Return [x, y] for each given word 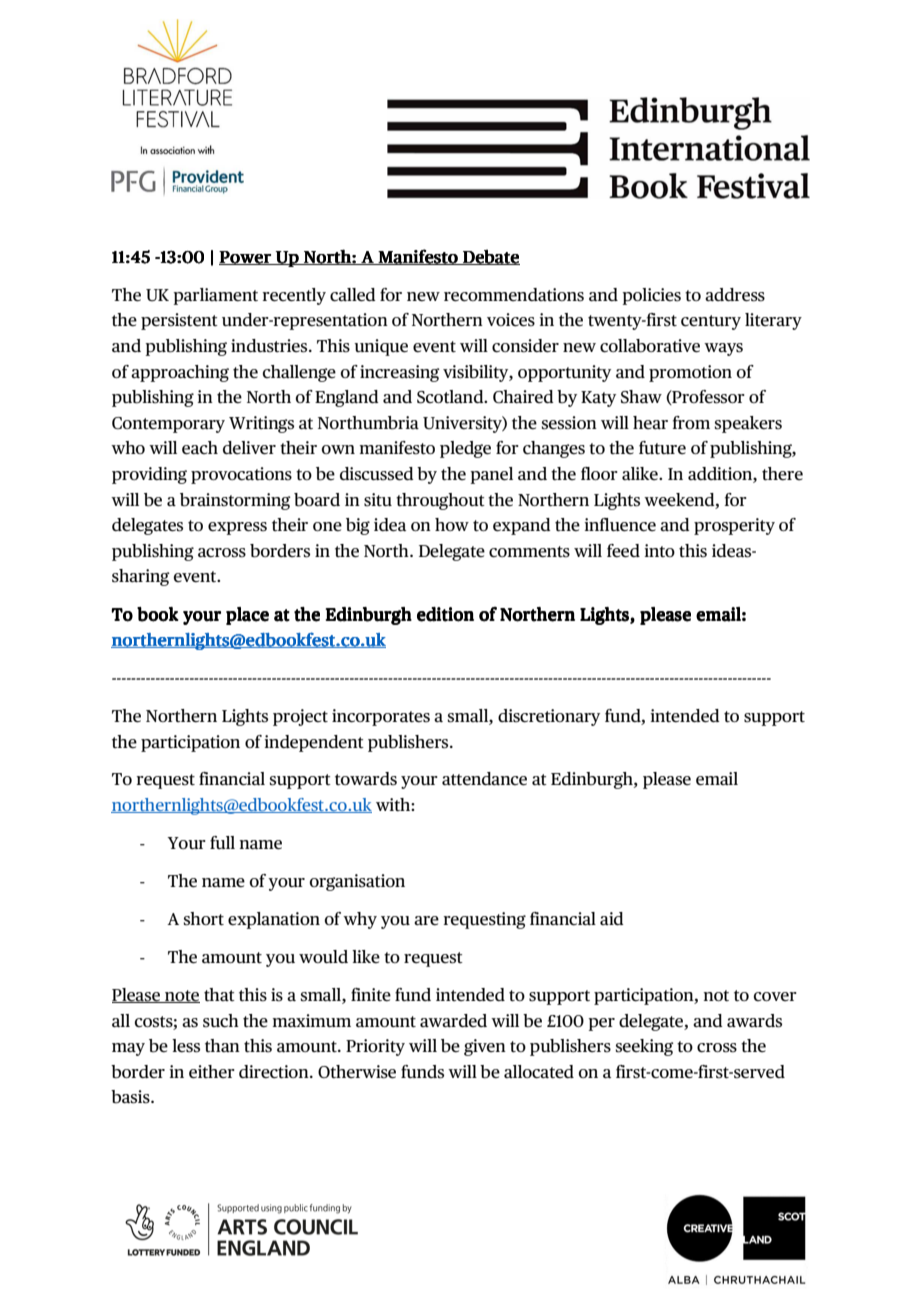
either [212, 1072]
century [711, 322]
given [485, 1047]
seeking [645, 1047]
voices [511, 320]
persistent [179, 321]
